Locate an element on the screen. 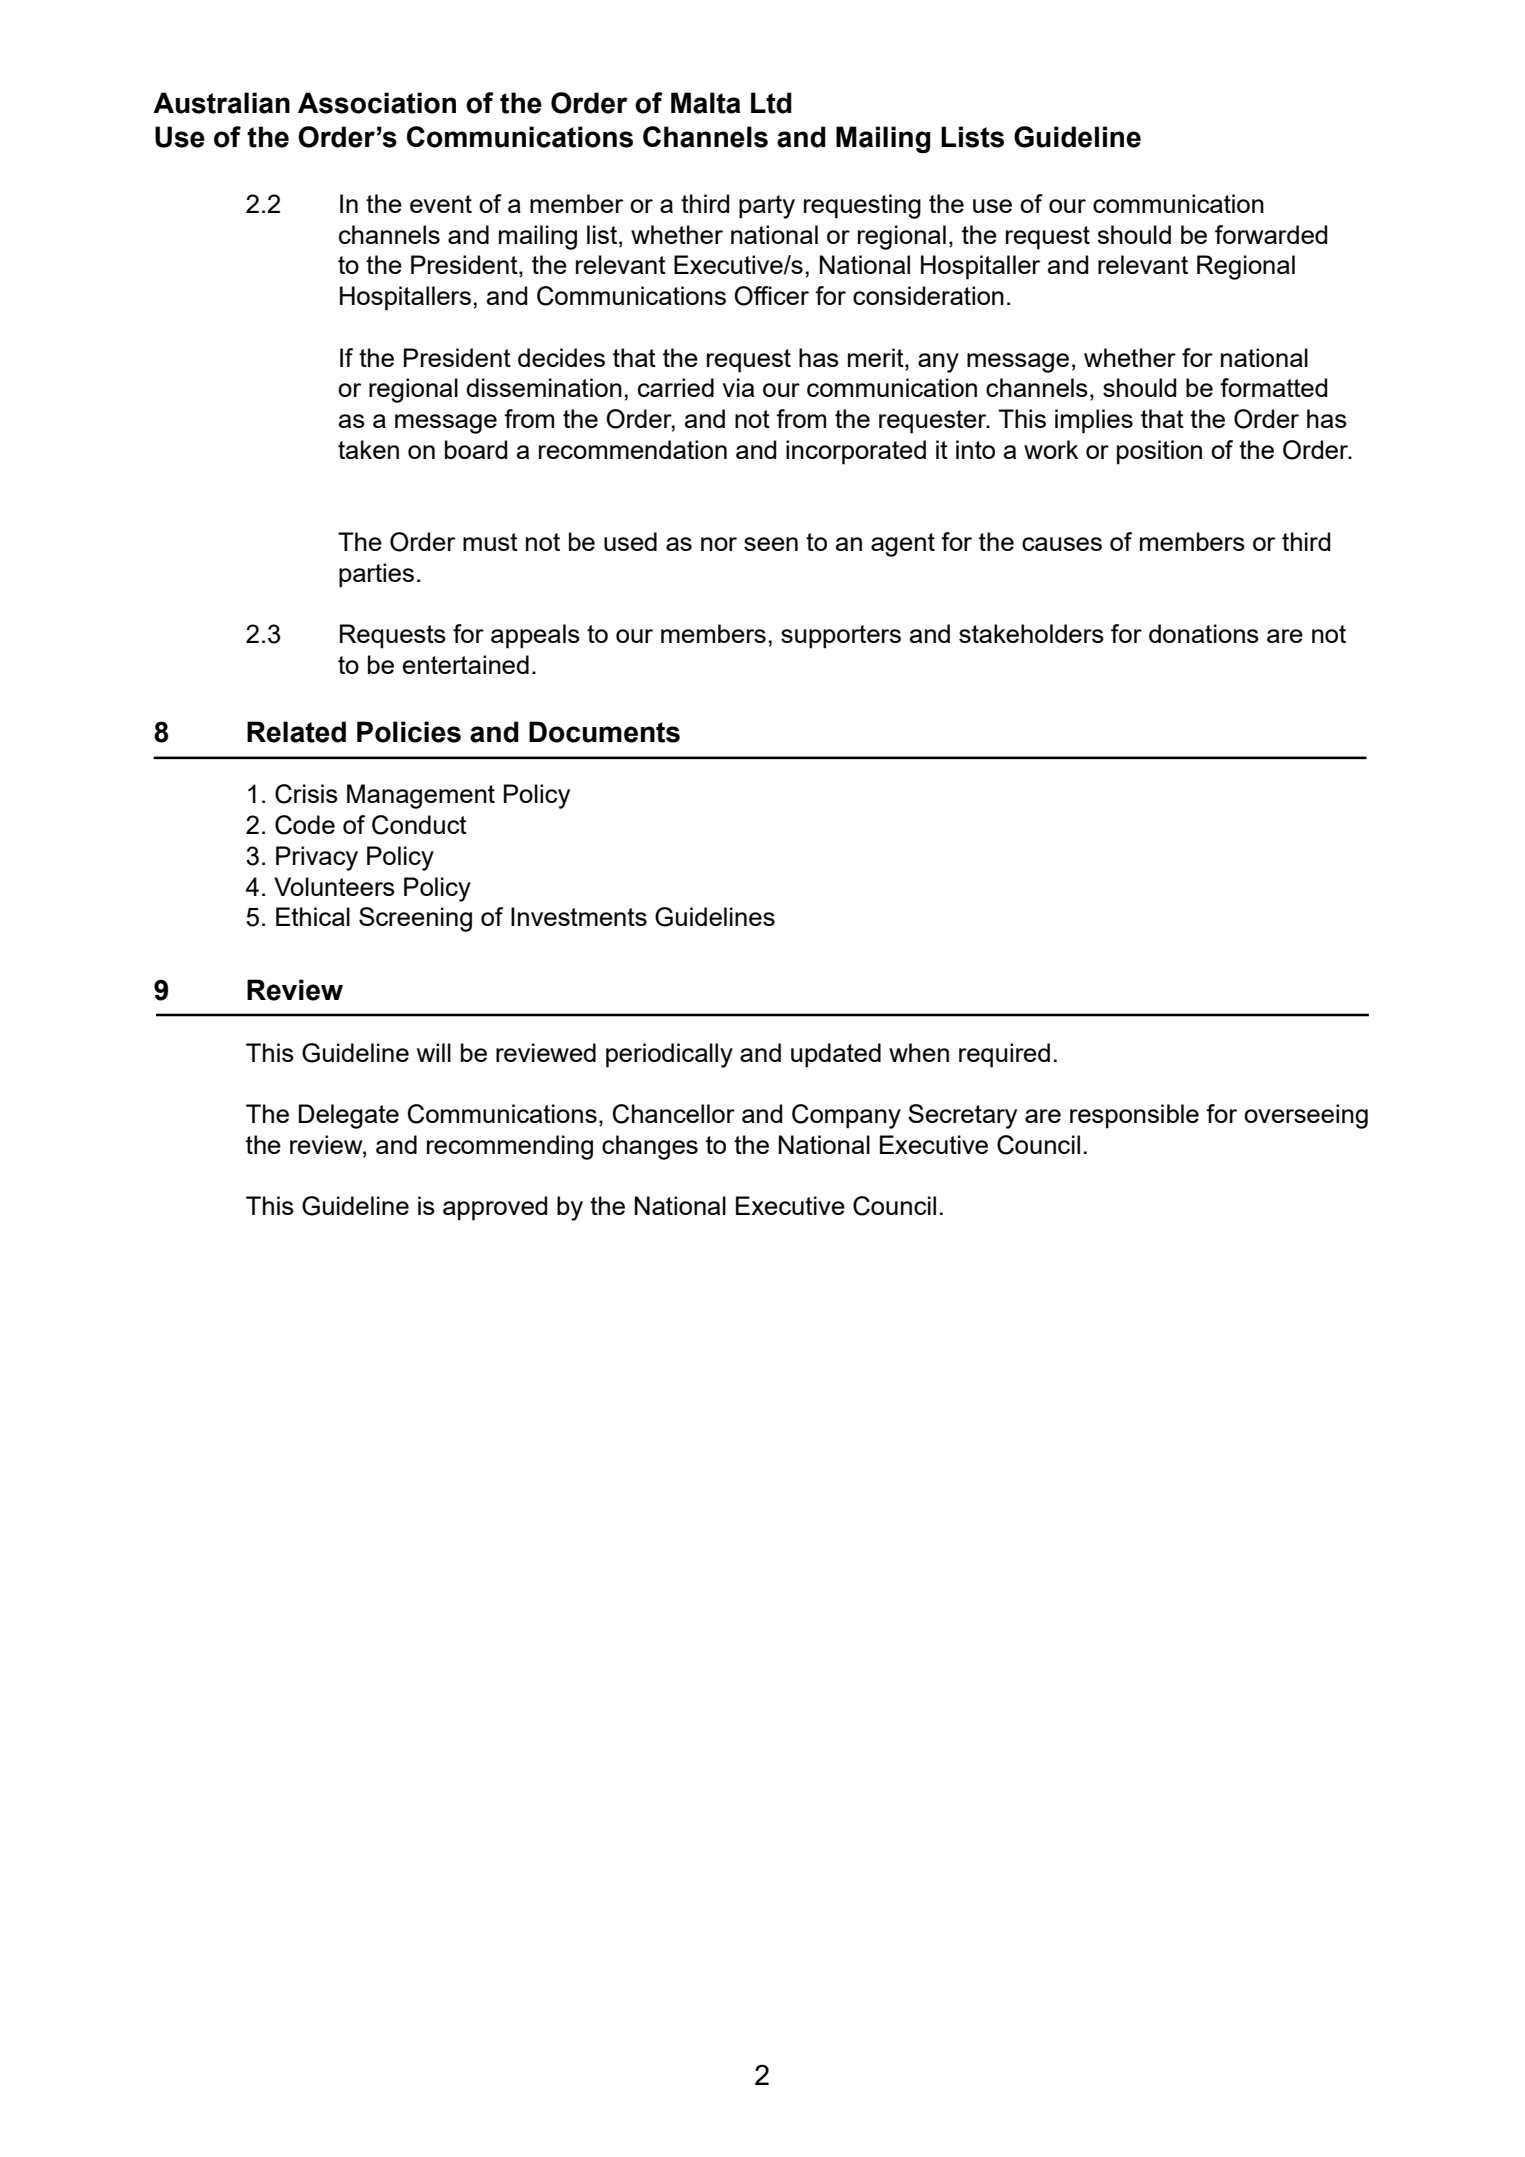 Image resolution: width=1525 pixels, height=2157 pixels. Association is located at coordinates (377, 103).
